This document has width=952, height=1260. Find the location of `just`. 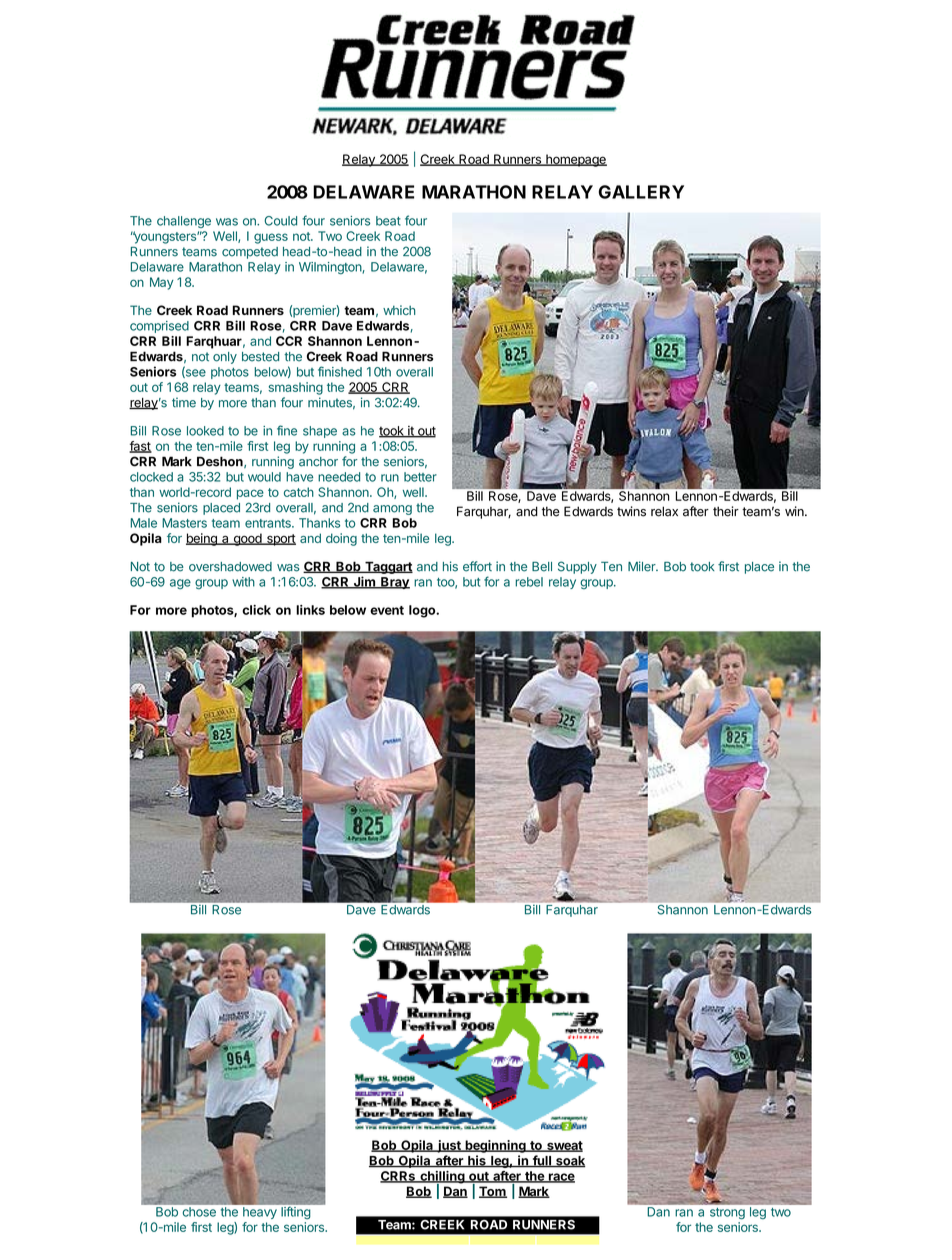

just is located at coordinates (449, 1146).
